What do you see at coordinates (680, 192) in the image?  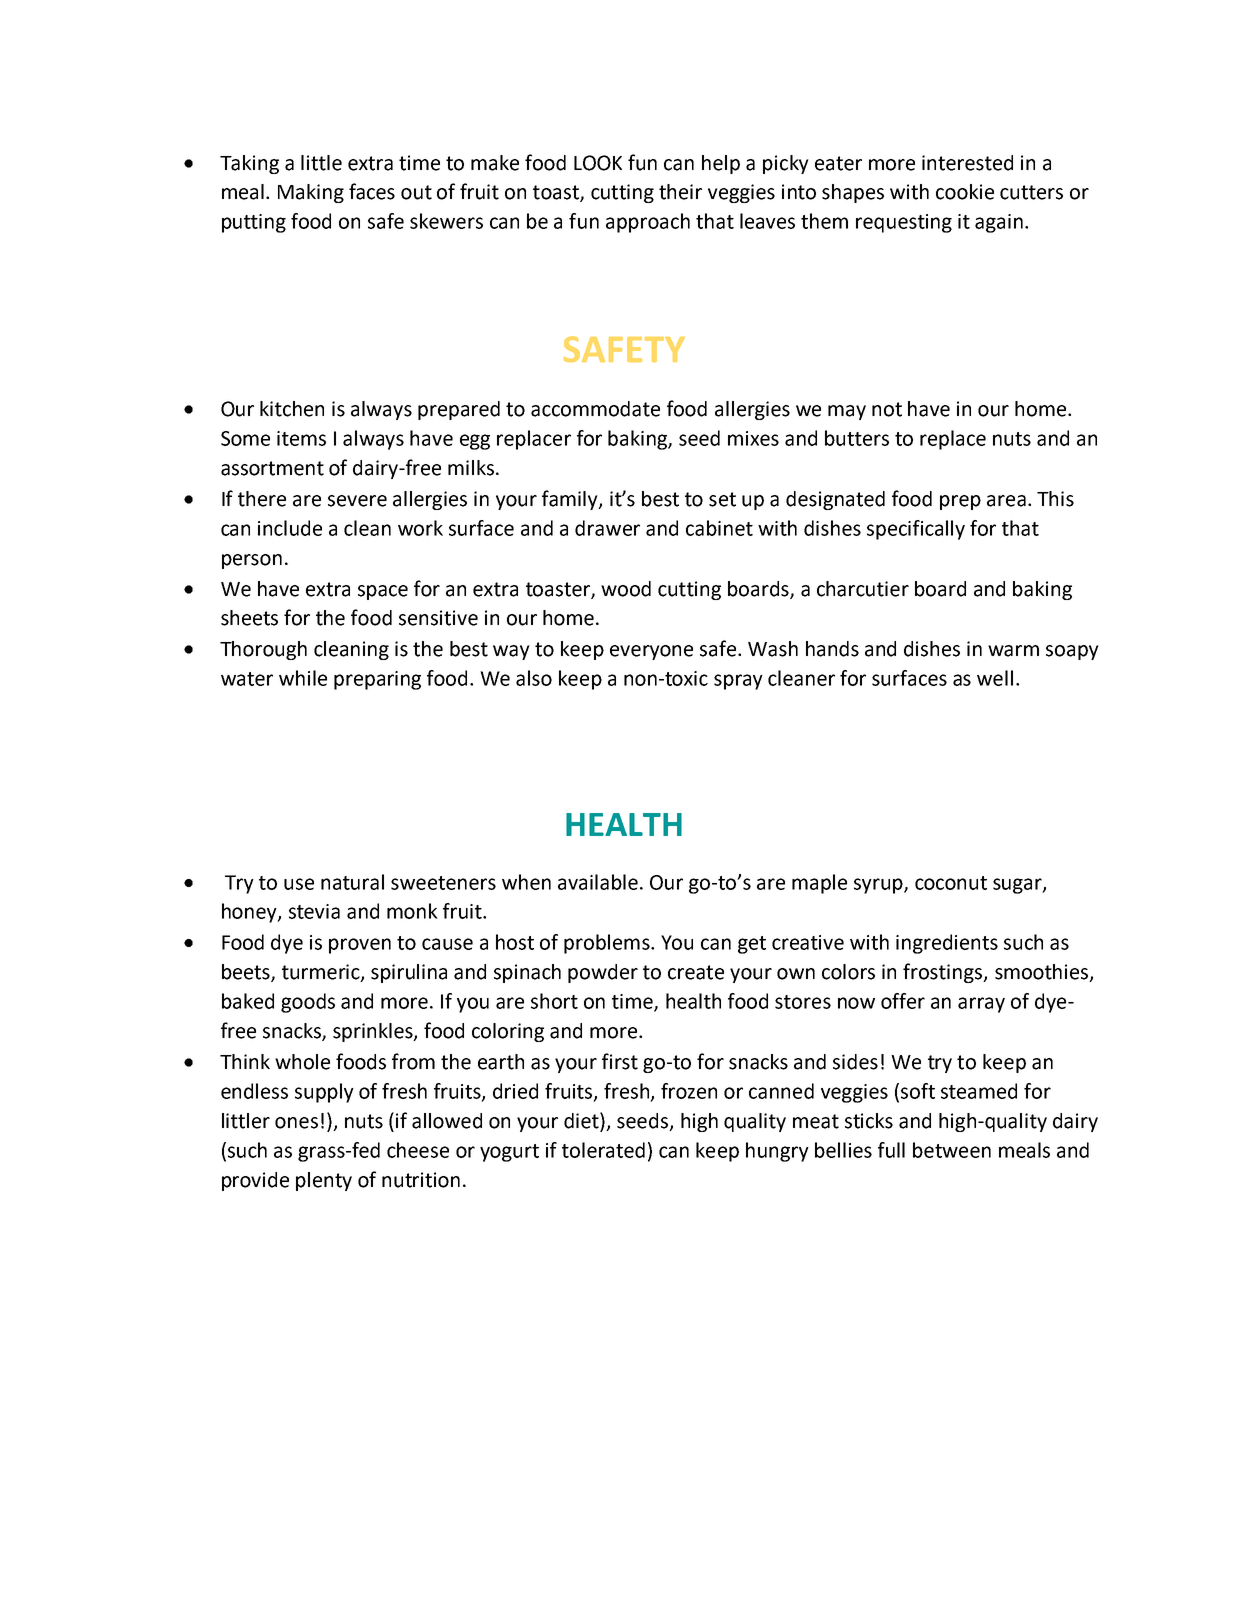 I see `their` at bounding box center [680, 192].
